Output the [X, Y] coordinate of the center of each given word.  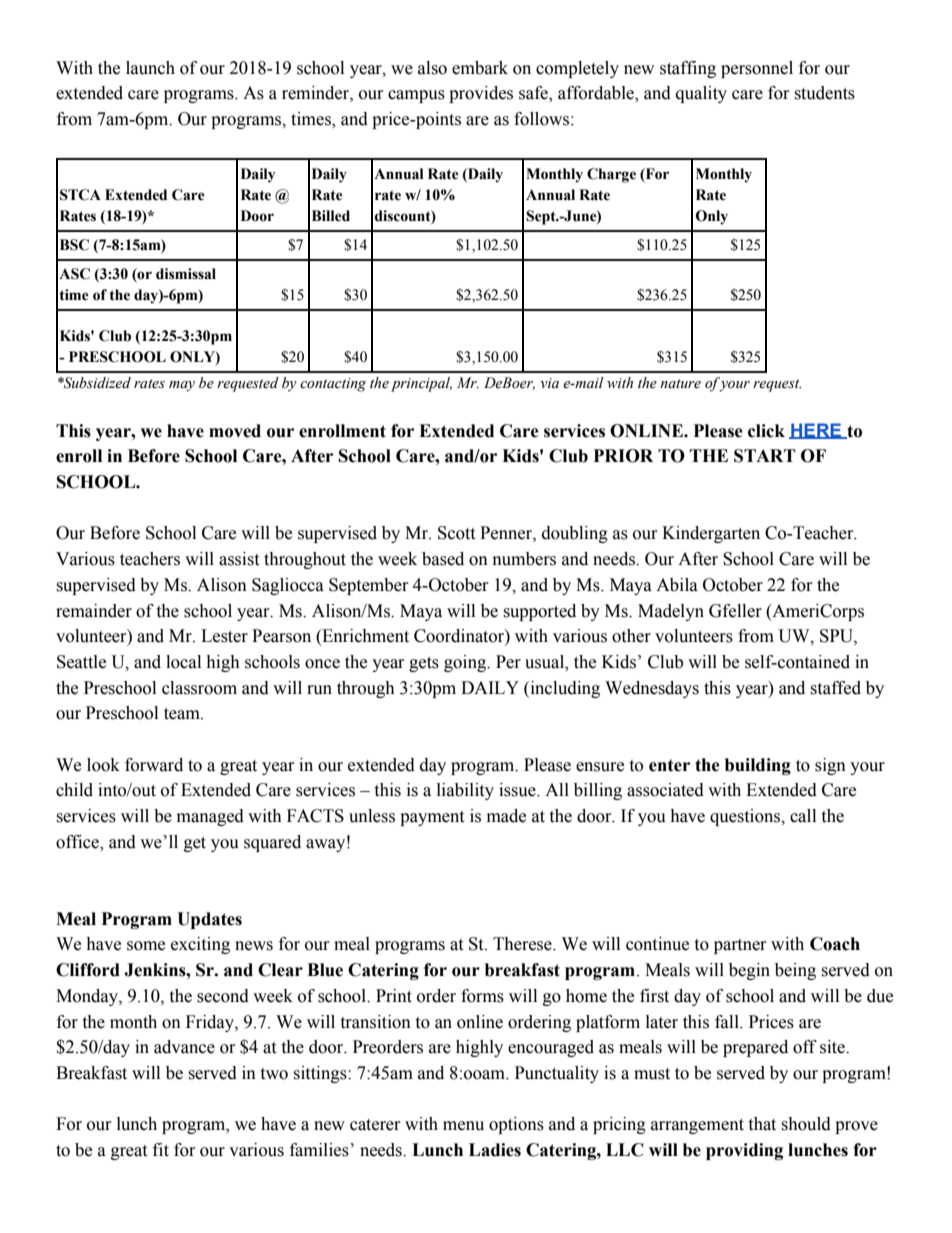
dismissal [186, 274]
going [466, 663]
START [765, 456]
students [824, 93]
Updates [209, 920]
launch [150, 68]
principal [421, 384]
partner [740, 946]
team [183, 714]
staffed [835, 688]
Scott [456, 533]
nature [680, 384]
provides [481, 94]
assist [239, 559]
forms [482, 996]
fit [161, 1150]
